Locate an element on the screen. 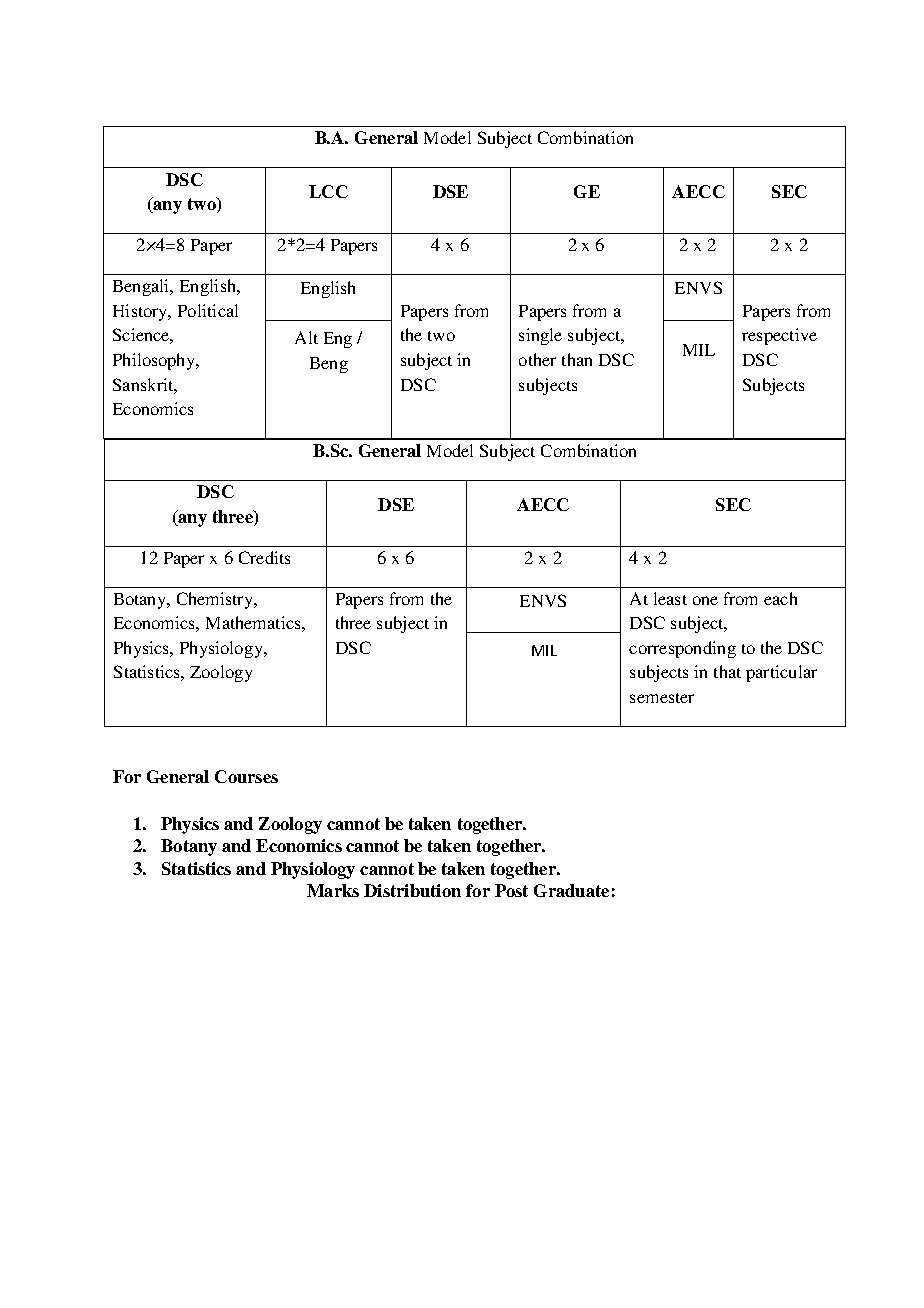  Chemistry is located at coordinates (216, 600).
